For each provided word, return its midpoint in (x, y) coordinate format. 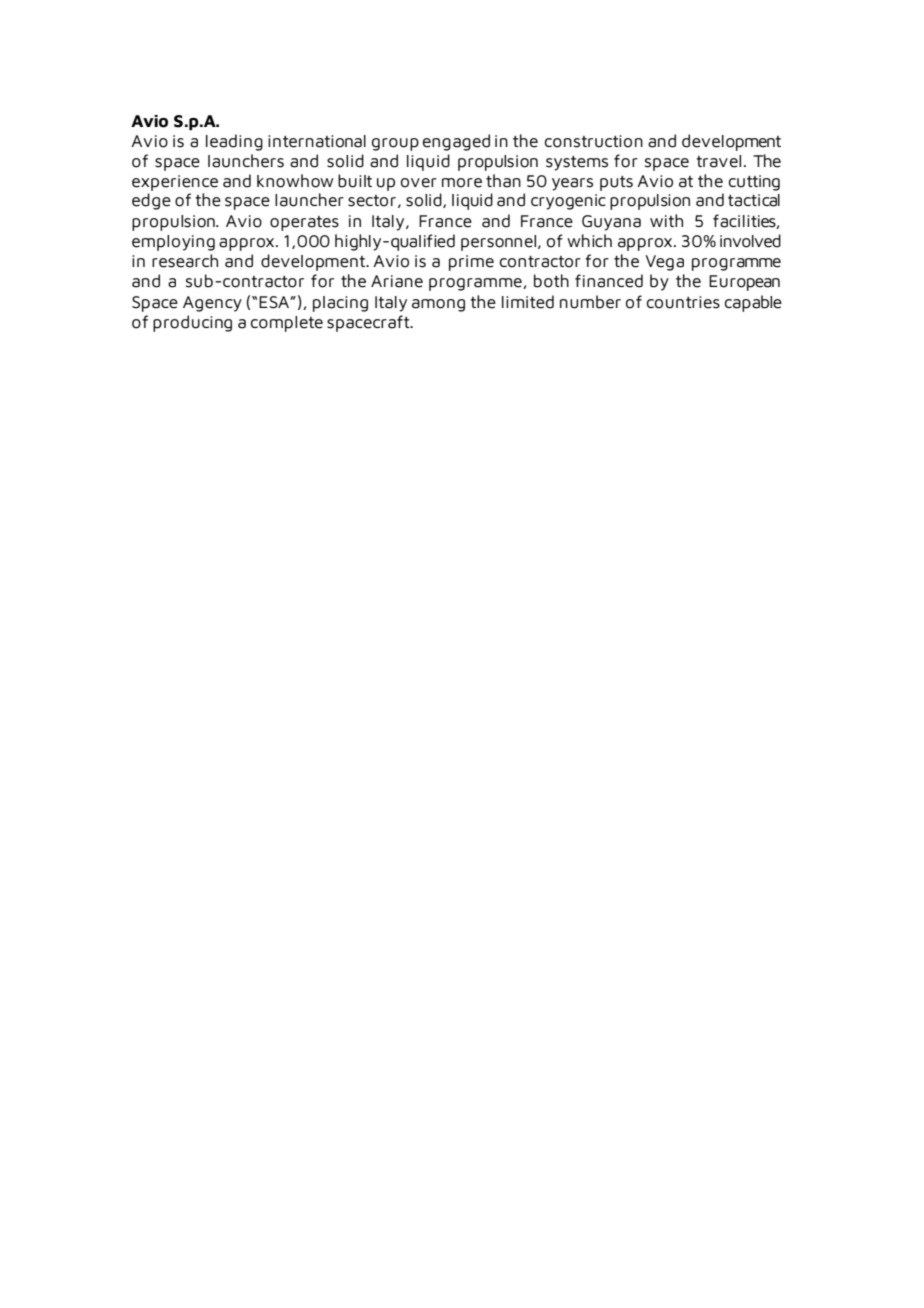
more (462, 183)
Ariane (397, 281)
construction (594, 141)
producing (192, 323)
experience (175, 183)
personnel (498, 243)
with (666, 220)
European (744, 283)
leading (234, 142)
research (185, 261)
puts (616, 183)
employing (173, 243)
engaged (456, 142)
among (438, 305)
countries (683, 302)
